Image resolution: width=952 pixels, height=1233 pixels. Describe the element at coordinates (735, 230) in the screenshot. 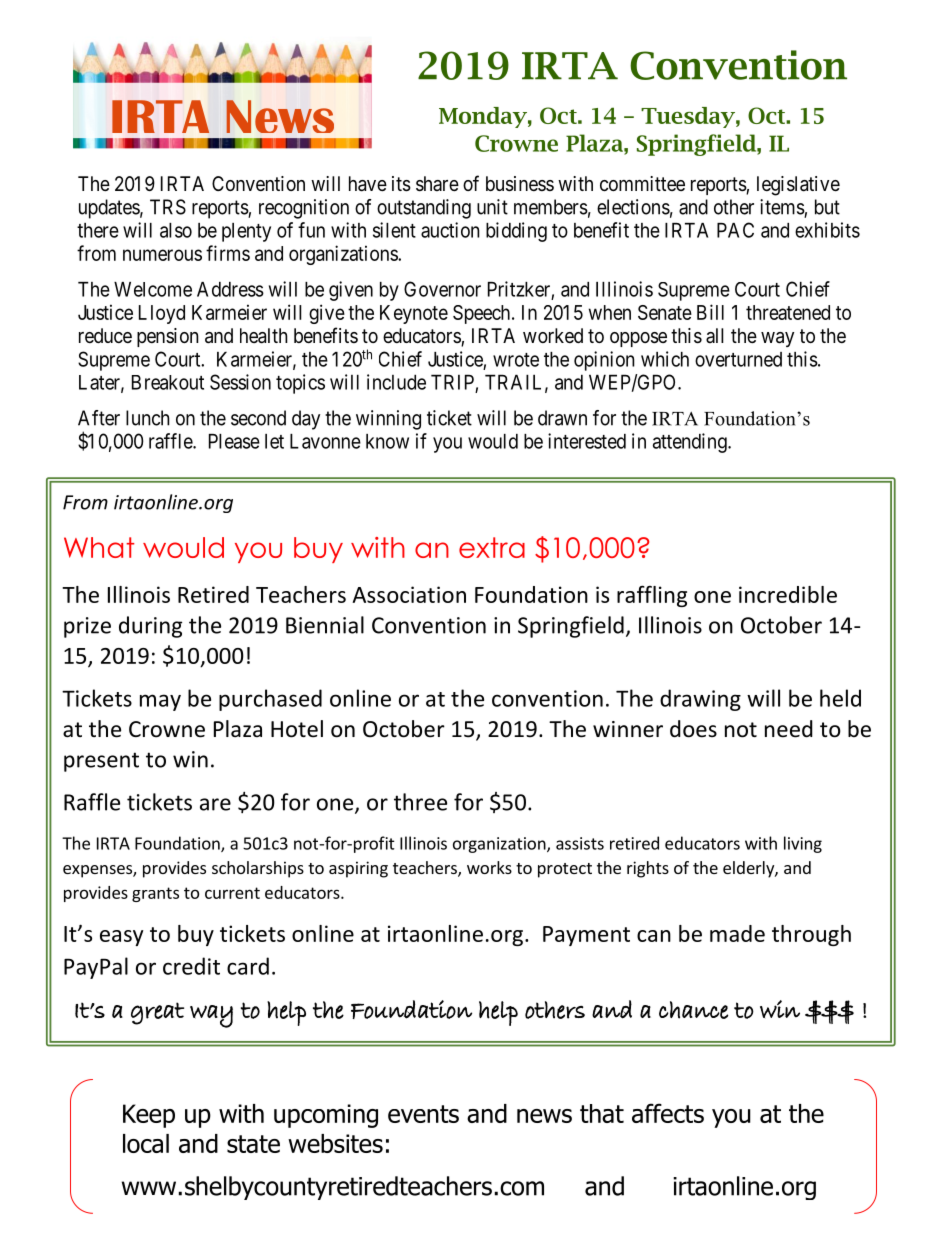

I see `PAC` at that location.
